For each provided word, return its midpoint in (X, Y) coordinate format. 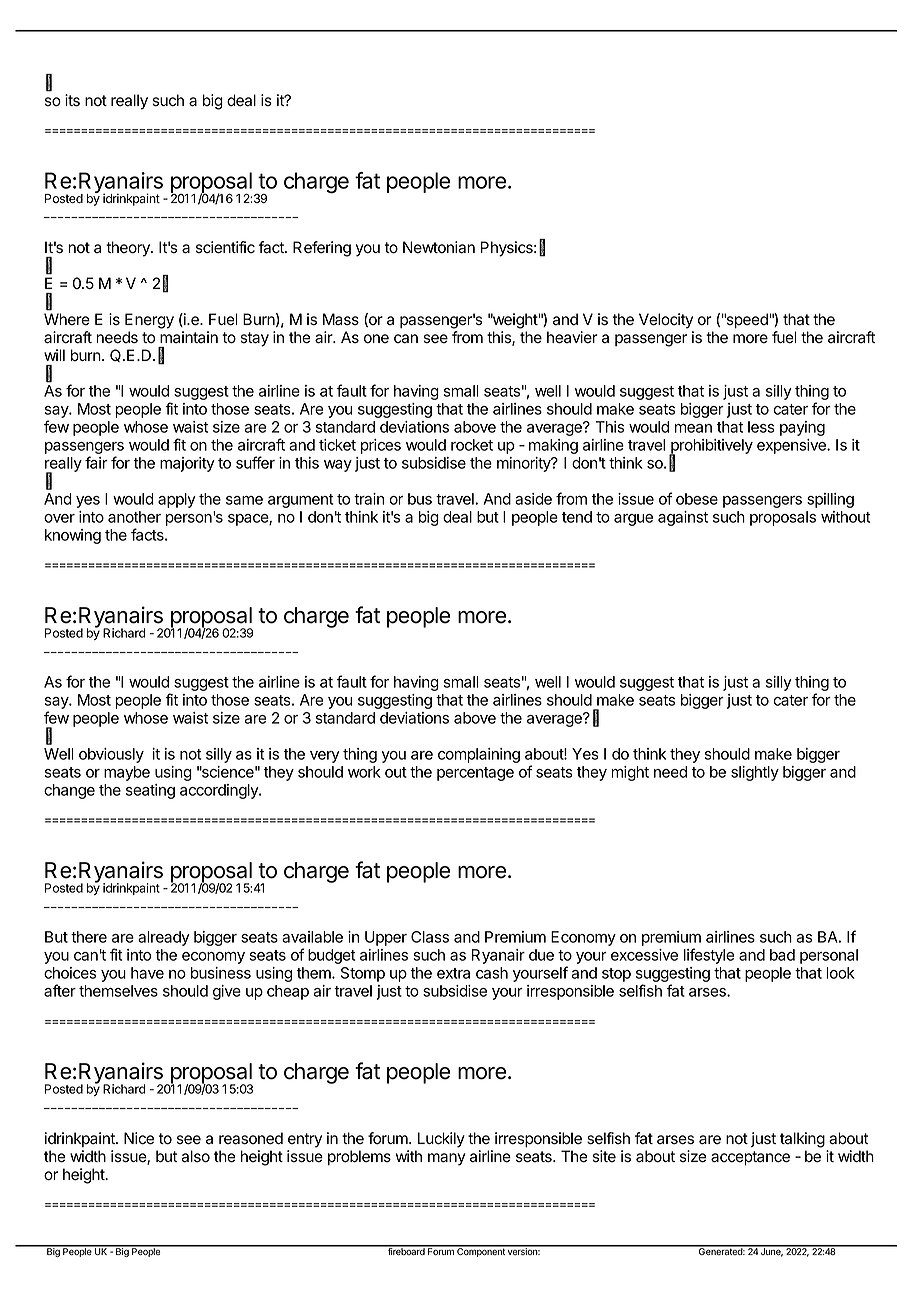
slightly (755, 773)
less (761, 427)
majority (187, 464)
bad (782, 955)
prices (381, 446)
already (164, 938)
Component (481, 1251)
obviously (111, 755)
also (195, 1156)
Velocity (666, 321)
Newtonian (439, 247)
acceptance (750, 1158)
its (72, 100)
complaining (479, 755)
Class (430, 937)
